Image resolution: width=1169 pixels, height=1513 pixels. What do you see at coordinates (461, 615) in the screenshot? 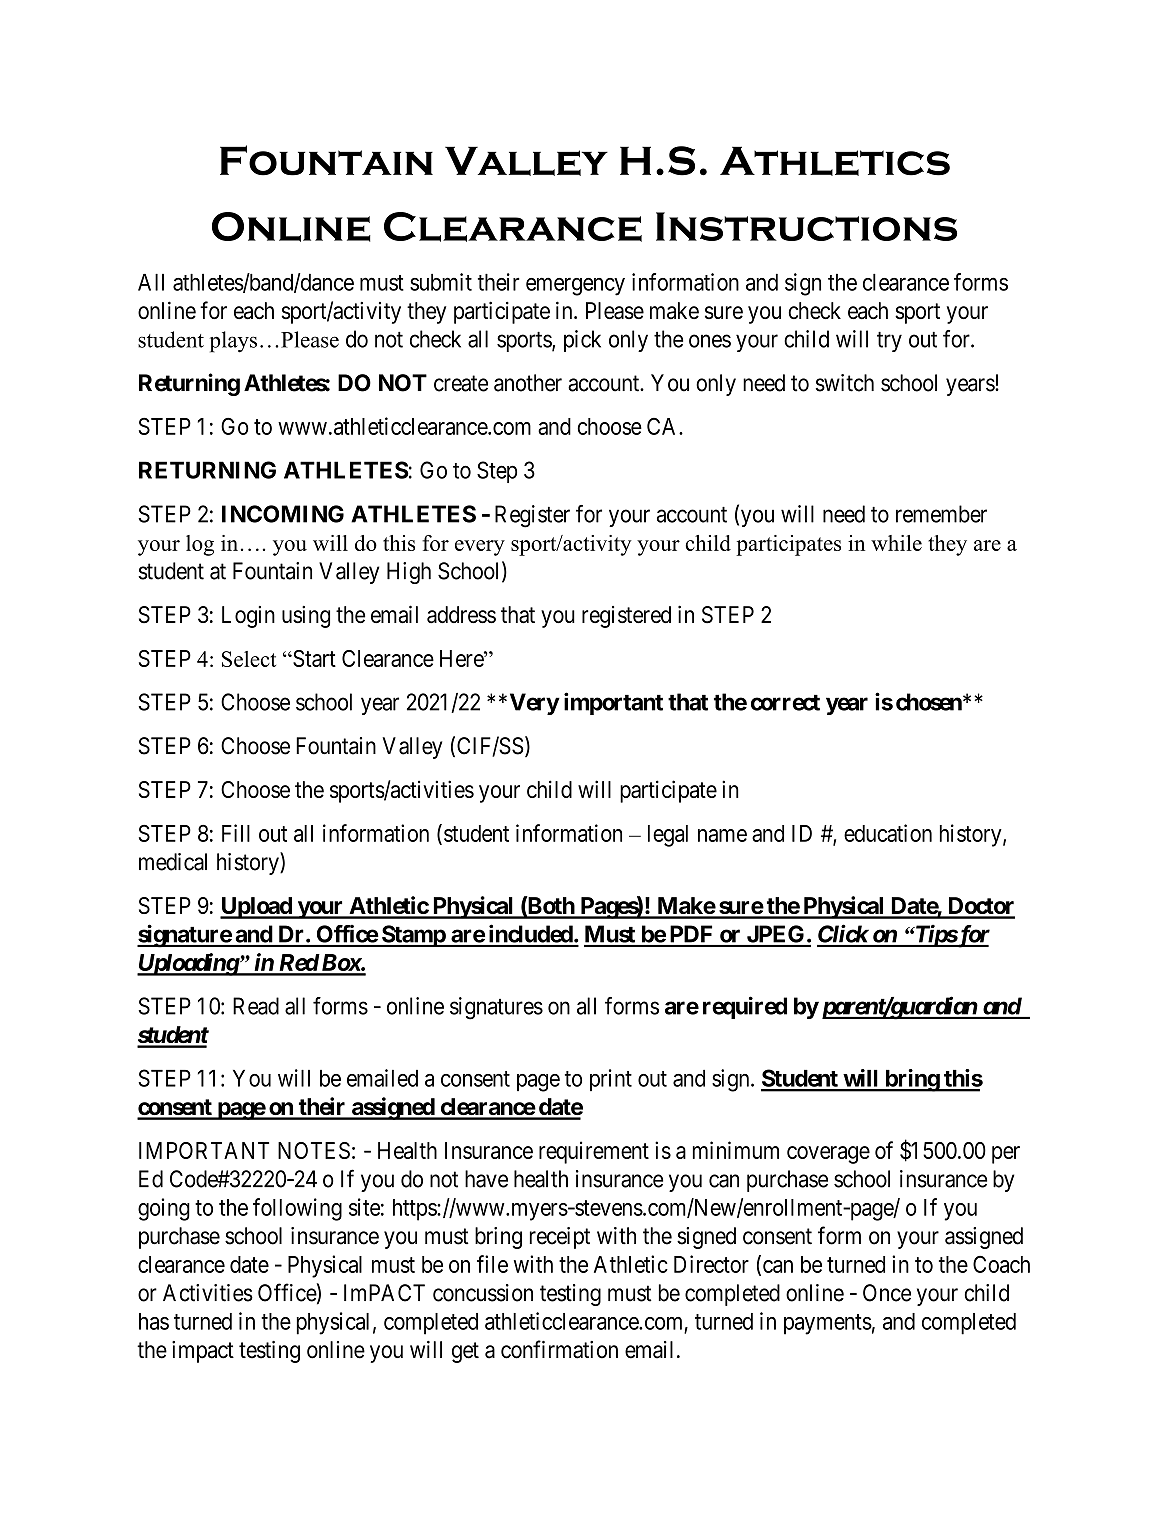
I see `address` at bounding box center [461, 615].
